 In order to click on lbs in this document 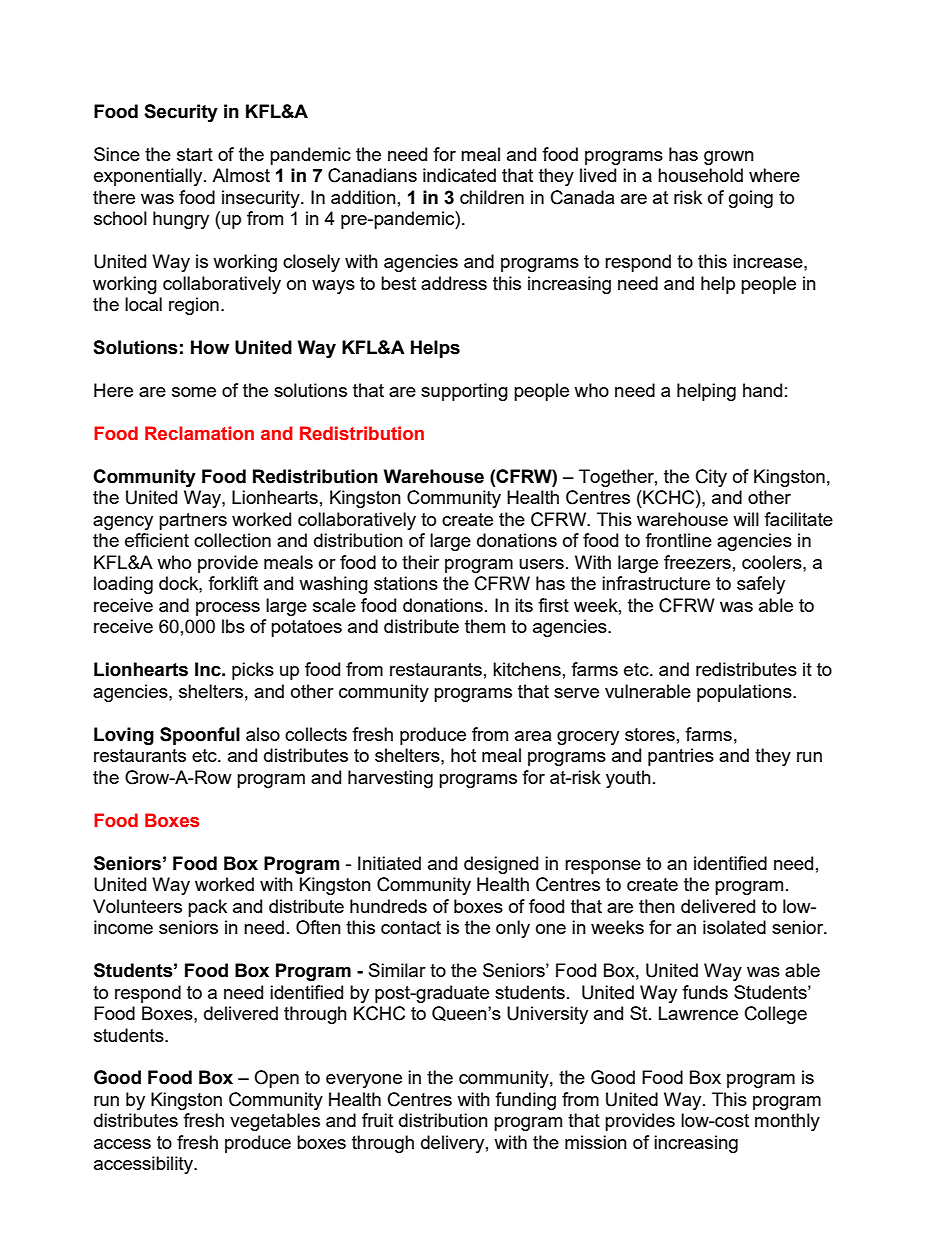, I will do `click(233, 626)`.
